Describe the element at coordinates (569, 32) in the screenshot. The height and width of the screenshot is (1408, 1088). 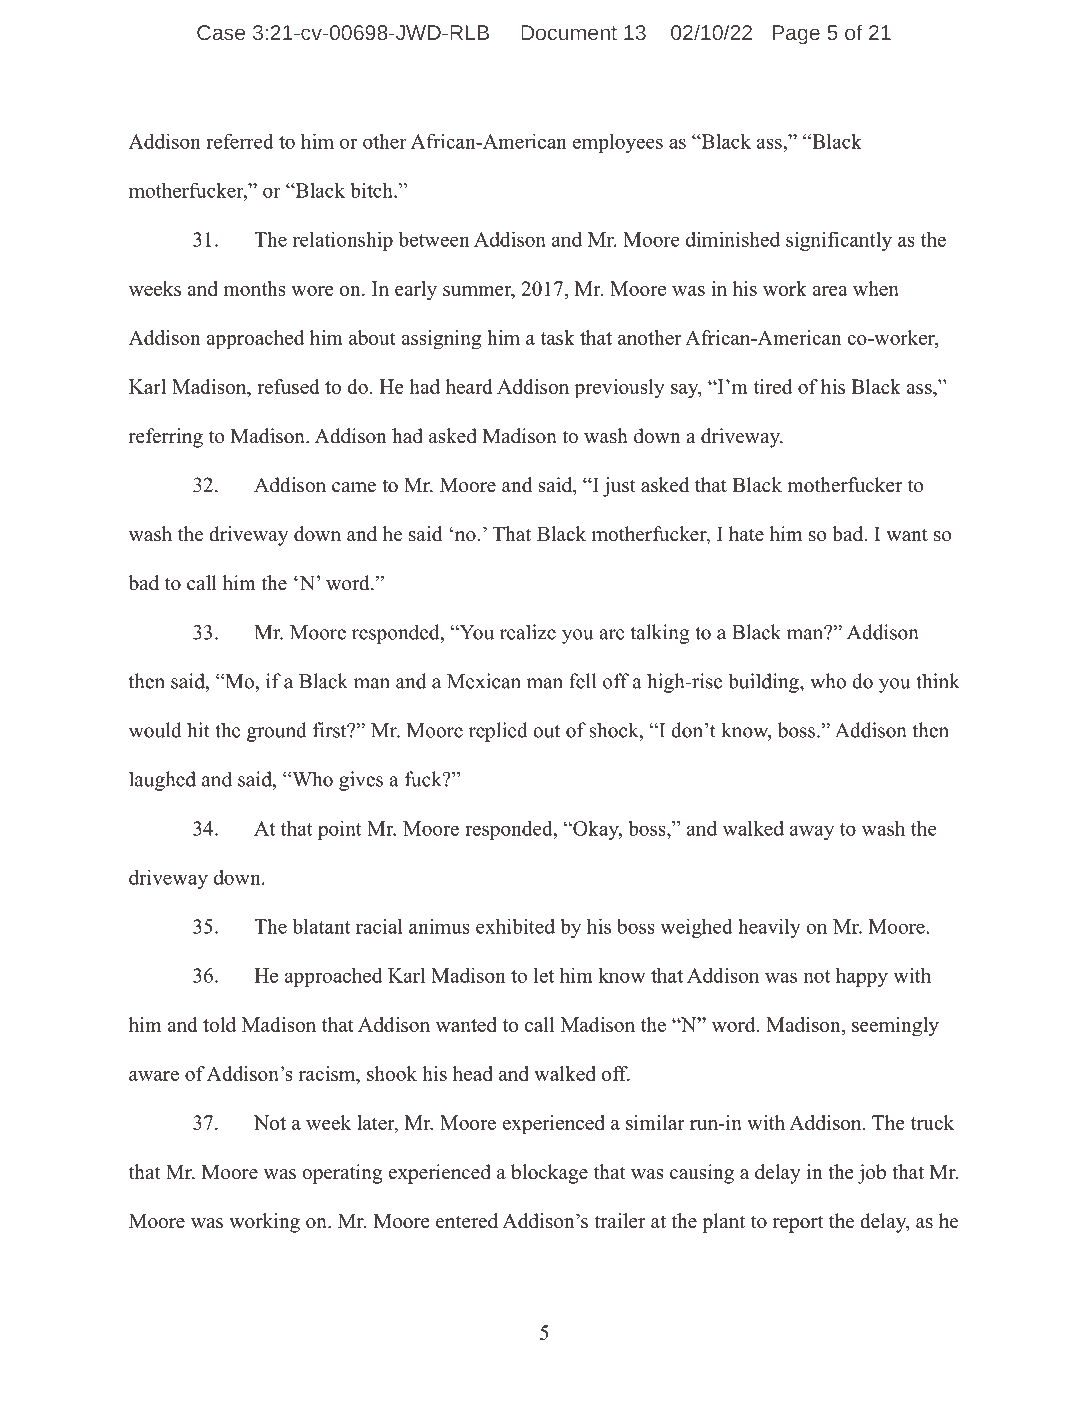
I see `Document` at that location.
